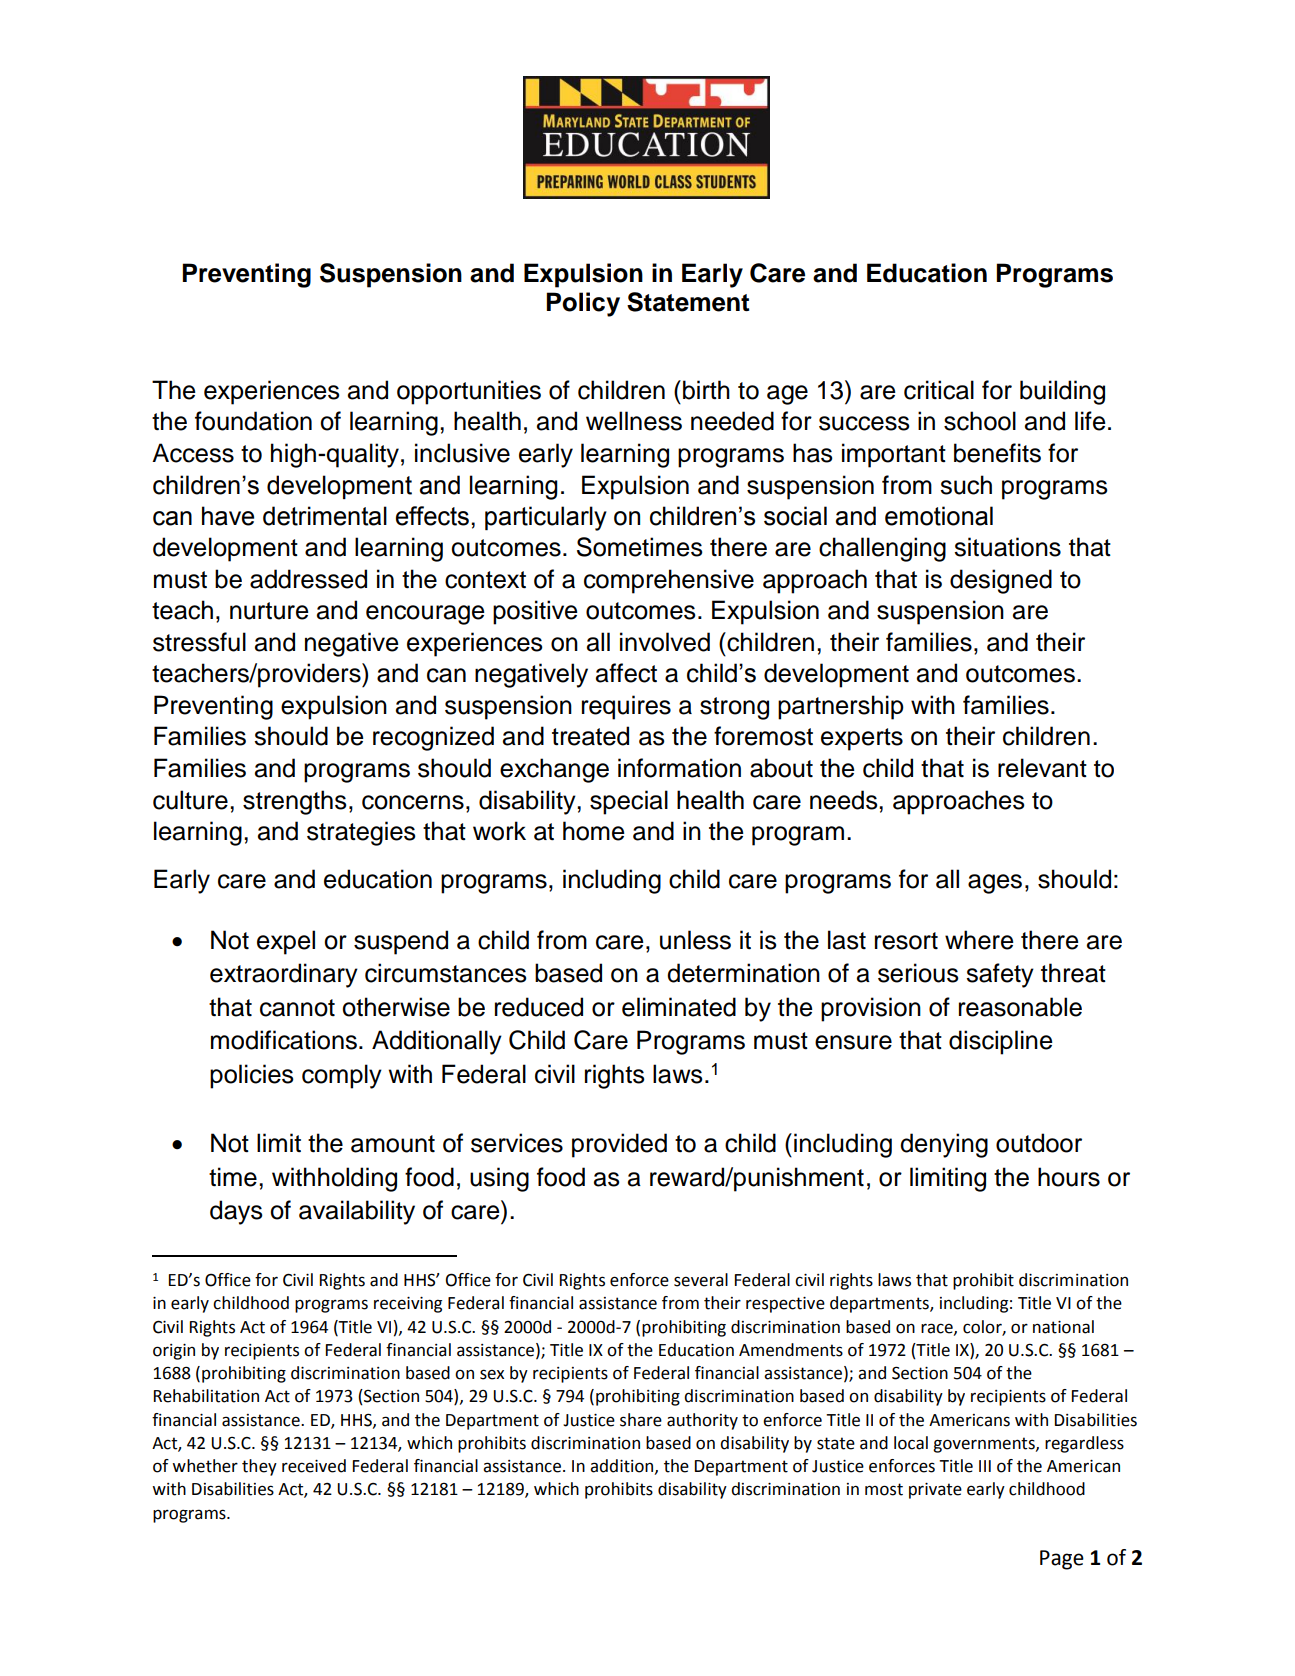  I want to click on foundation, so click(253, 421).
